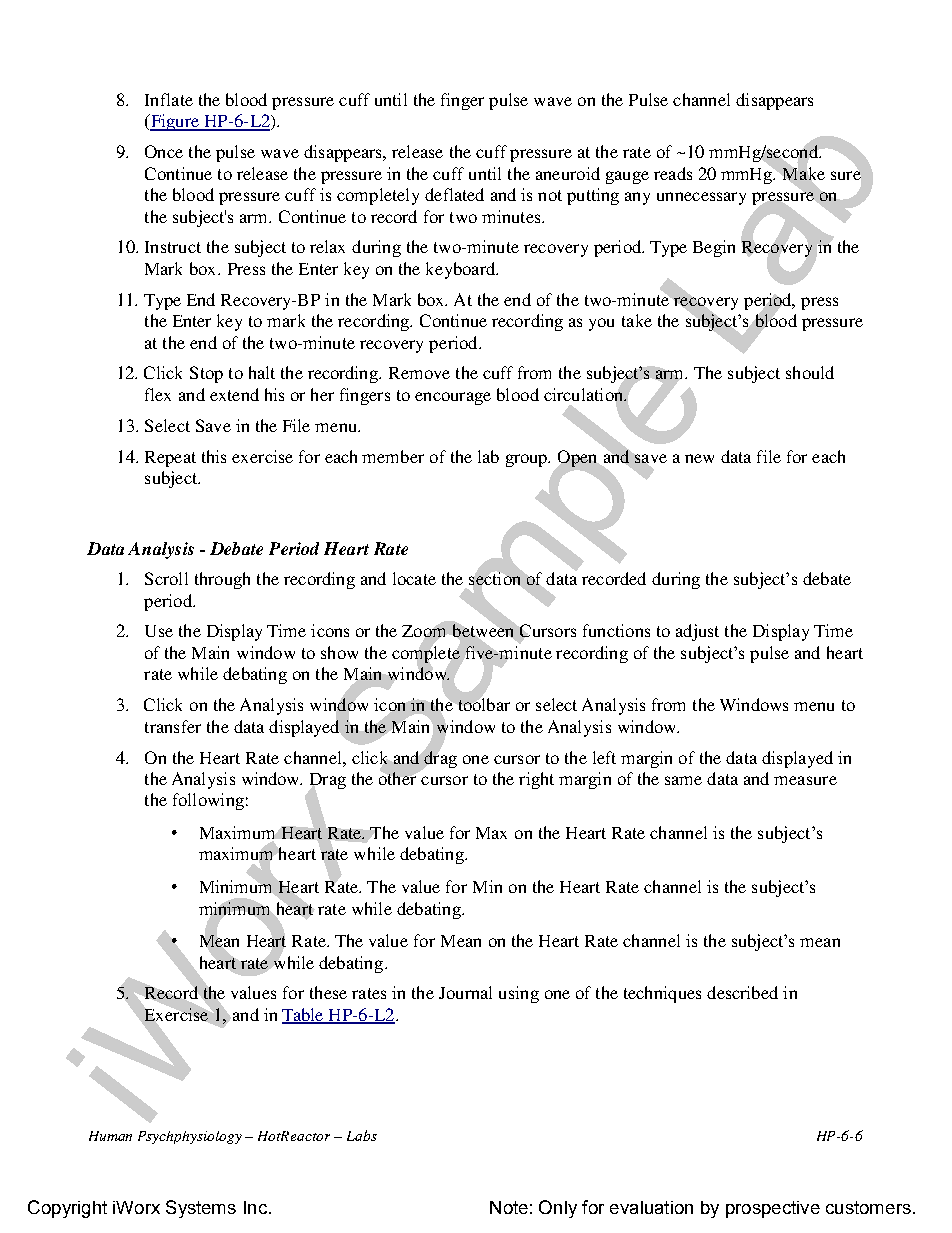 The image size is (952, 1233). I want to click on Use, so click(159, 631).
